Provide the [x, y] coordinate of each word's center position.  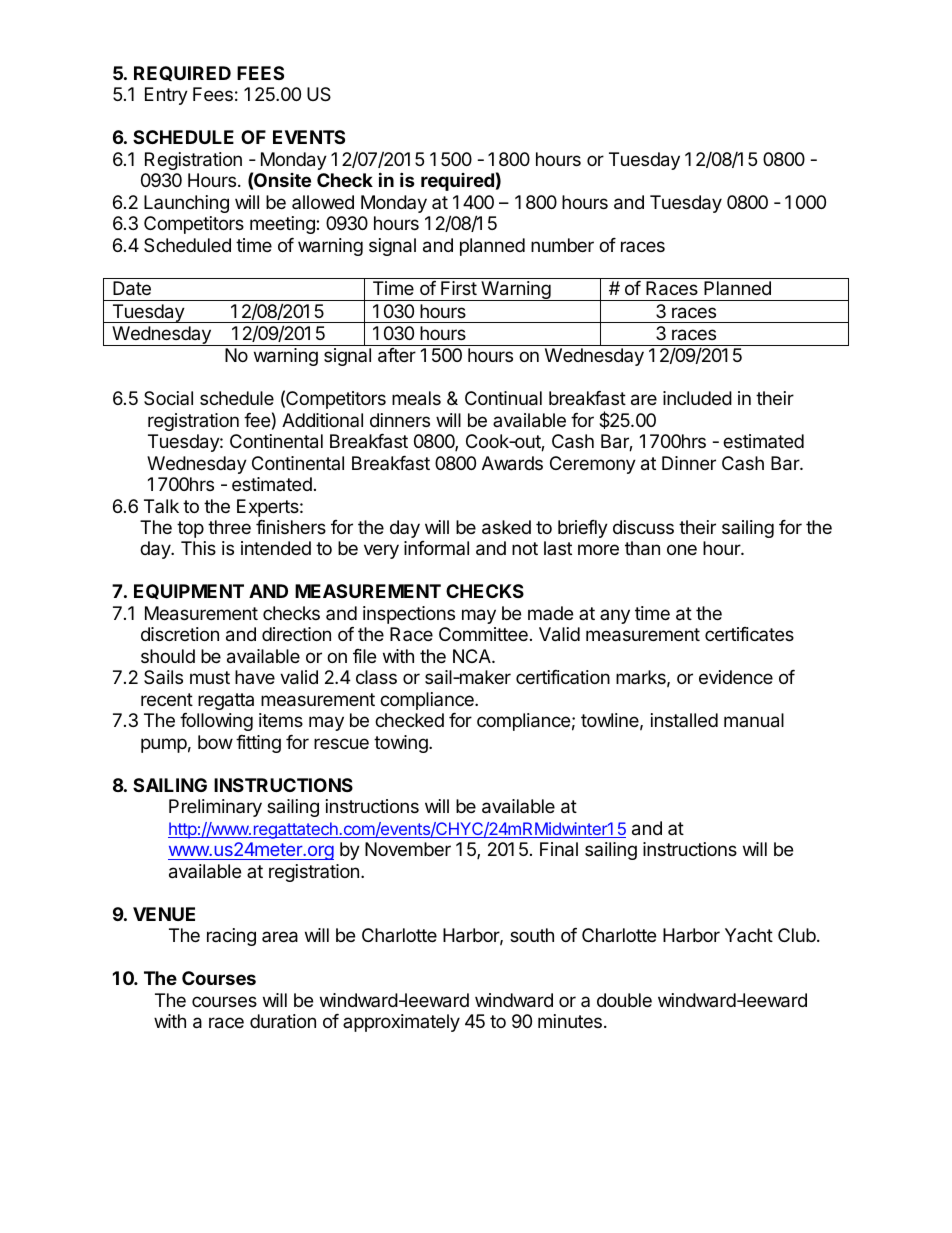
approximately [401, 1023]
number [562, 245]
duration [283, 1021]
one [682, 549]
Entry [166, 96]
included [697, 398]
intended [276, 548]
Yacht [749, 935]
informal [436, 548]
